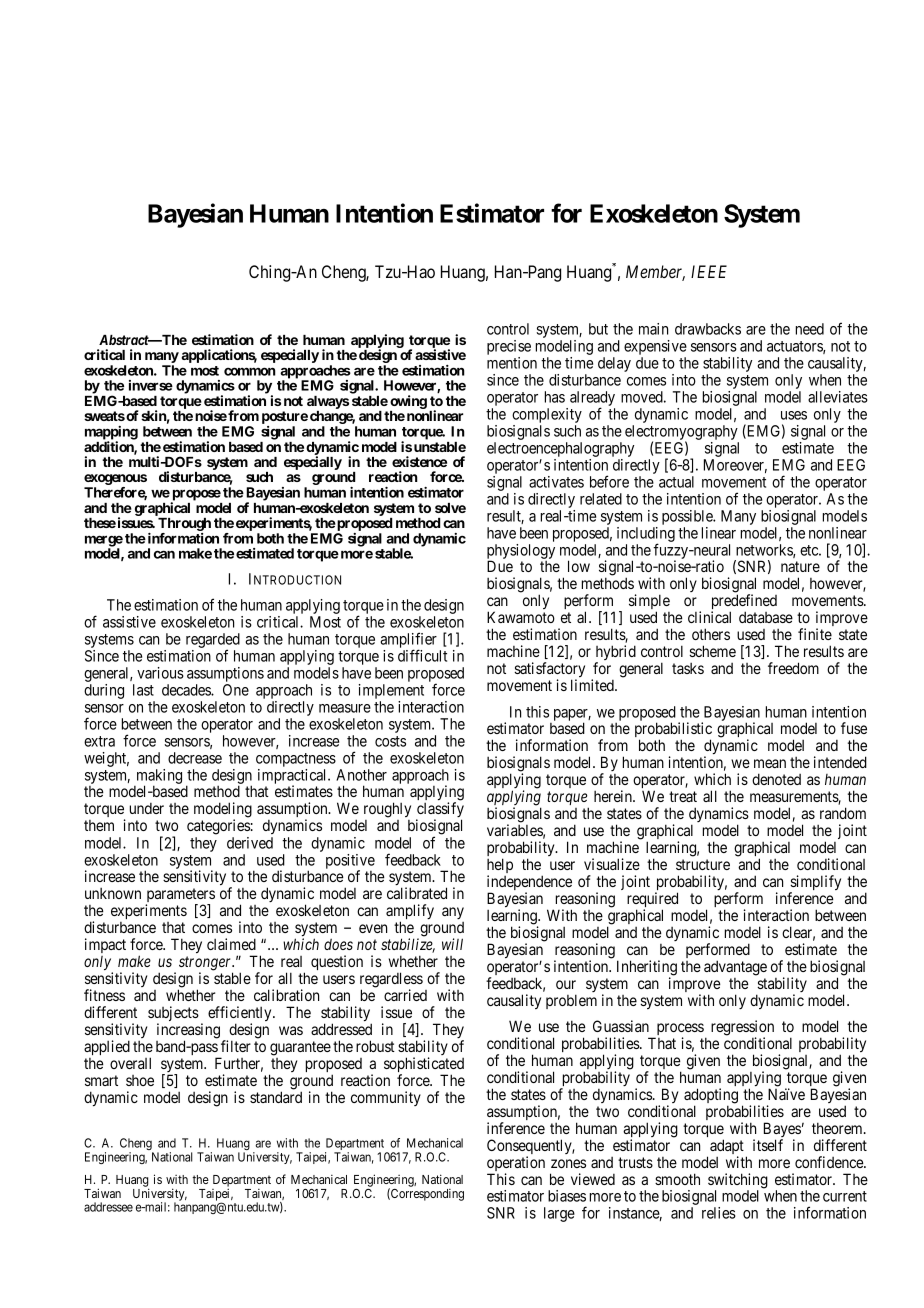  Describe the element at coordinates (810, 329) in the screenshot. I see `need` at that location.
